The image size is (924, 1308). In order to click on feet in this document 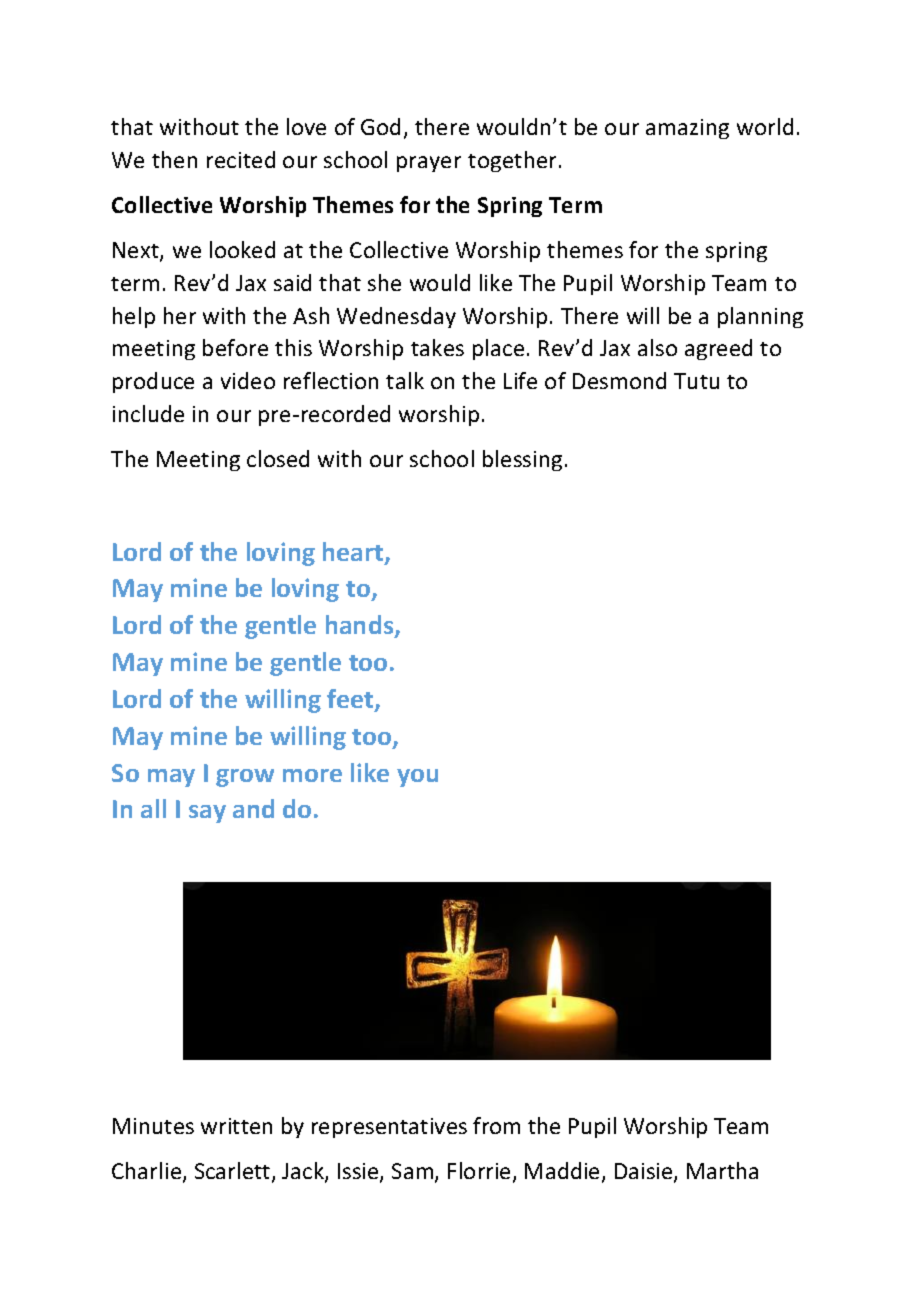, I will do `click(351, 700)`.
